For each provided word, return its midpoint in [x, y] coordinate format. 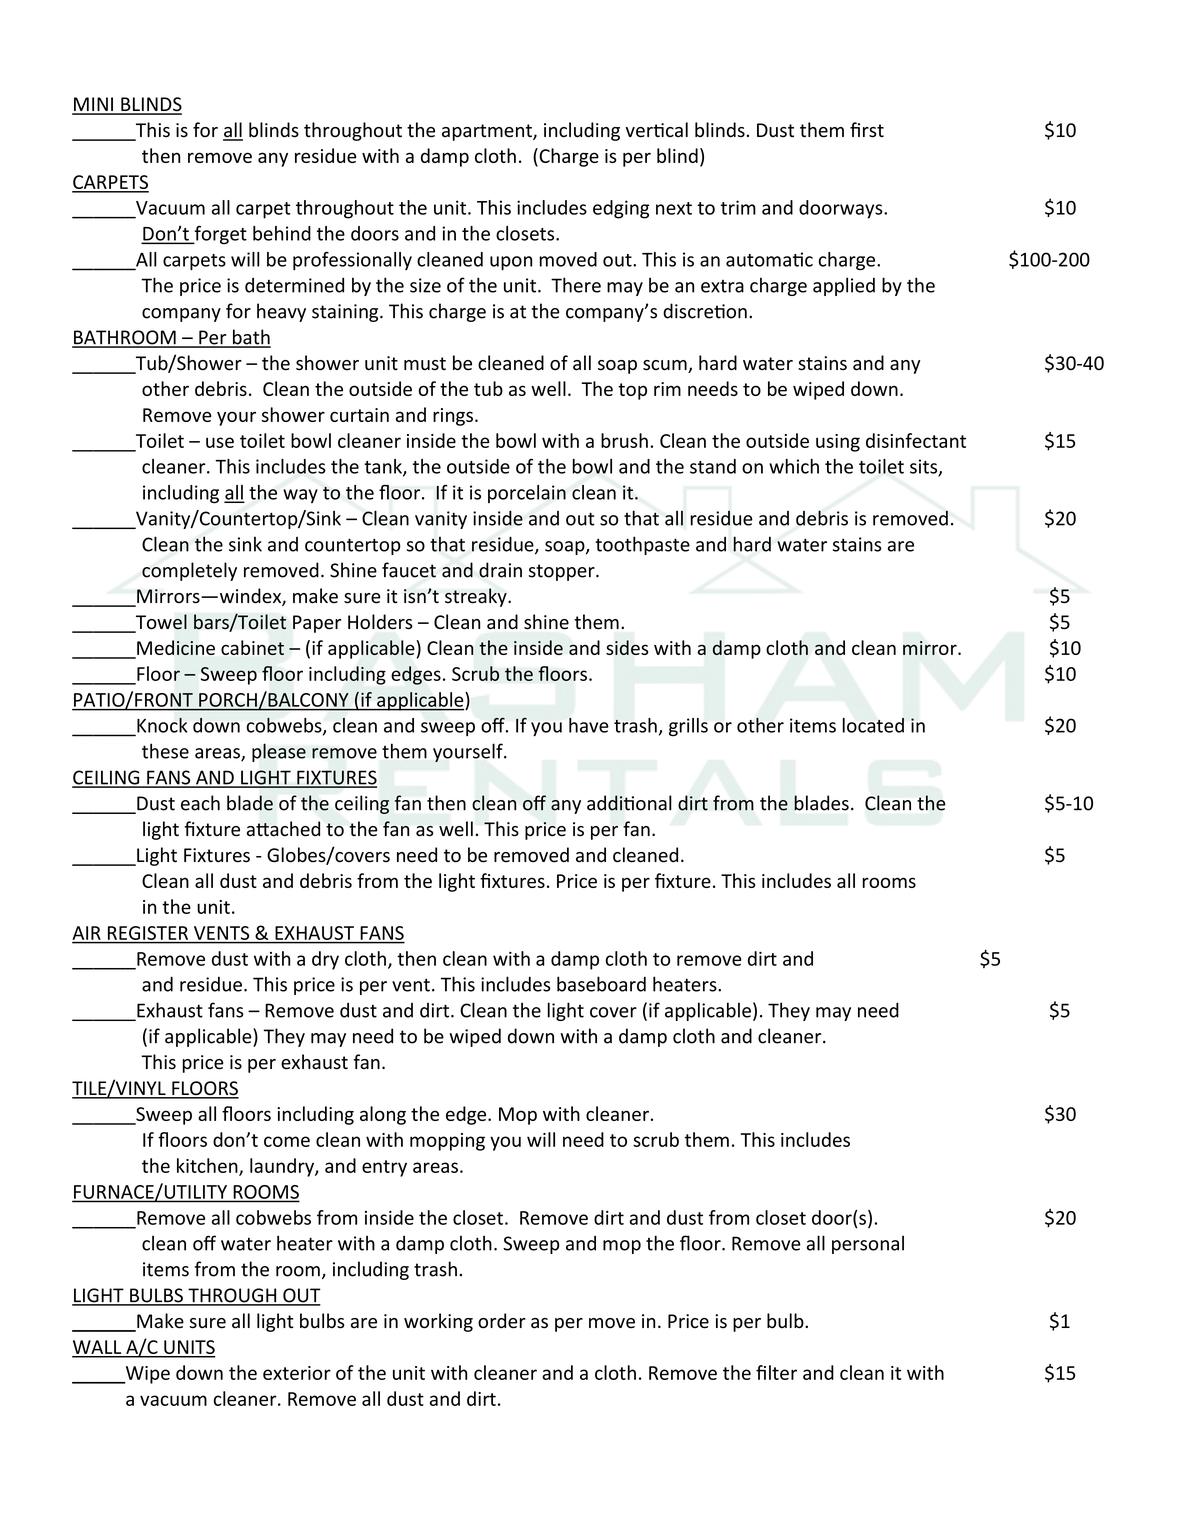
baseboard [601, 984]
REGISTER [148, 933]
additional [629, 803]
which [794, 466]
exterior [297, 1373]
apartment [488, 132]
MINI [93, 105]
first [867, 130]
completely [189, 571]
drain [500, 570]
